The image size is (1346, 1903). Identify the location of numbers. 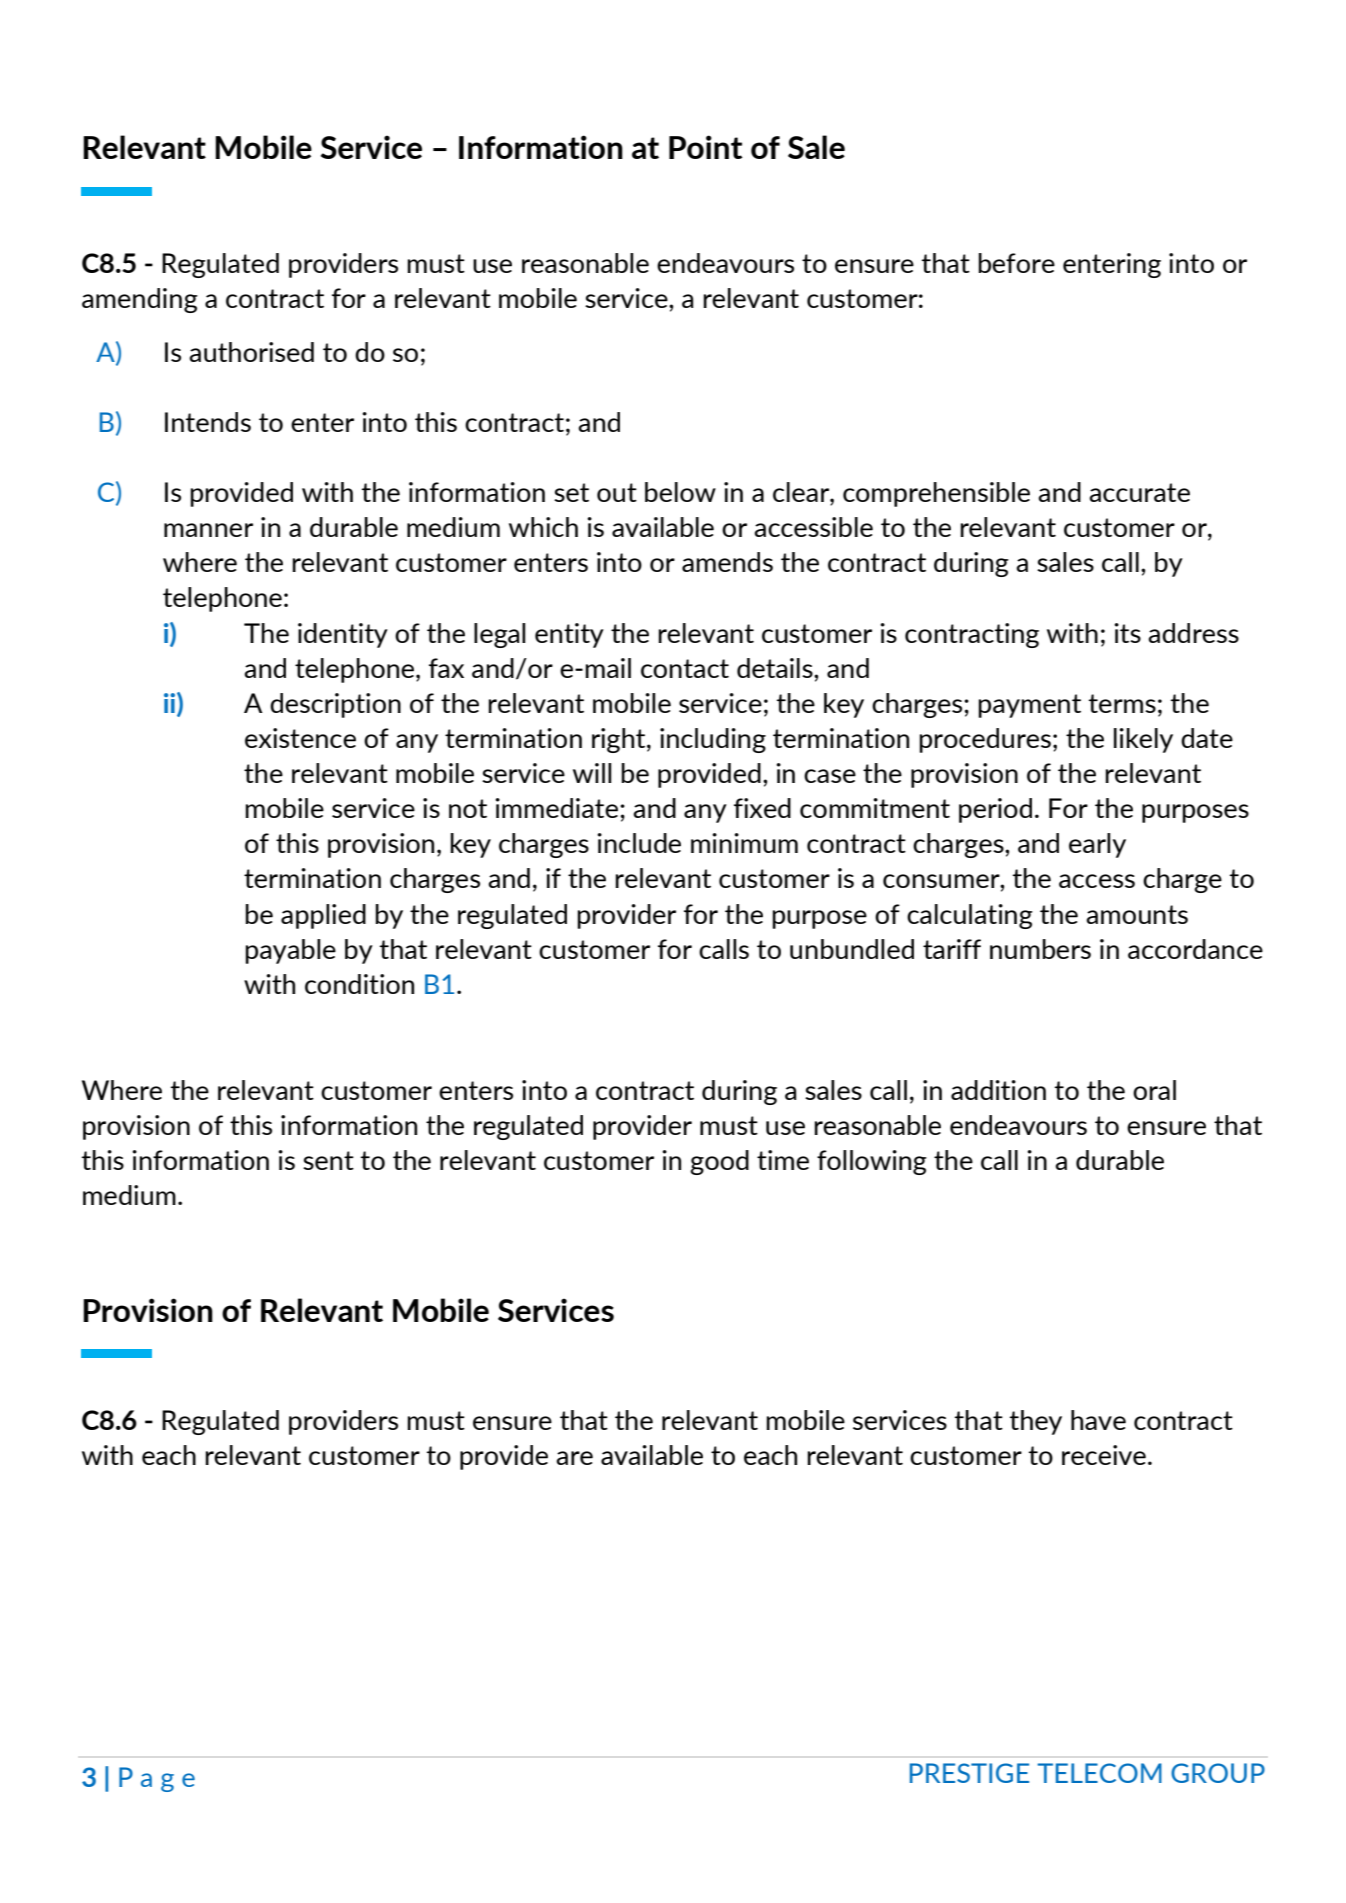
(1040, 949).
